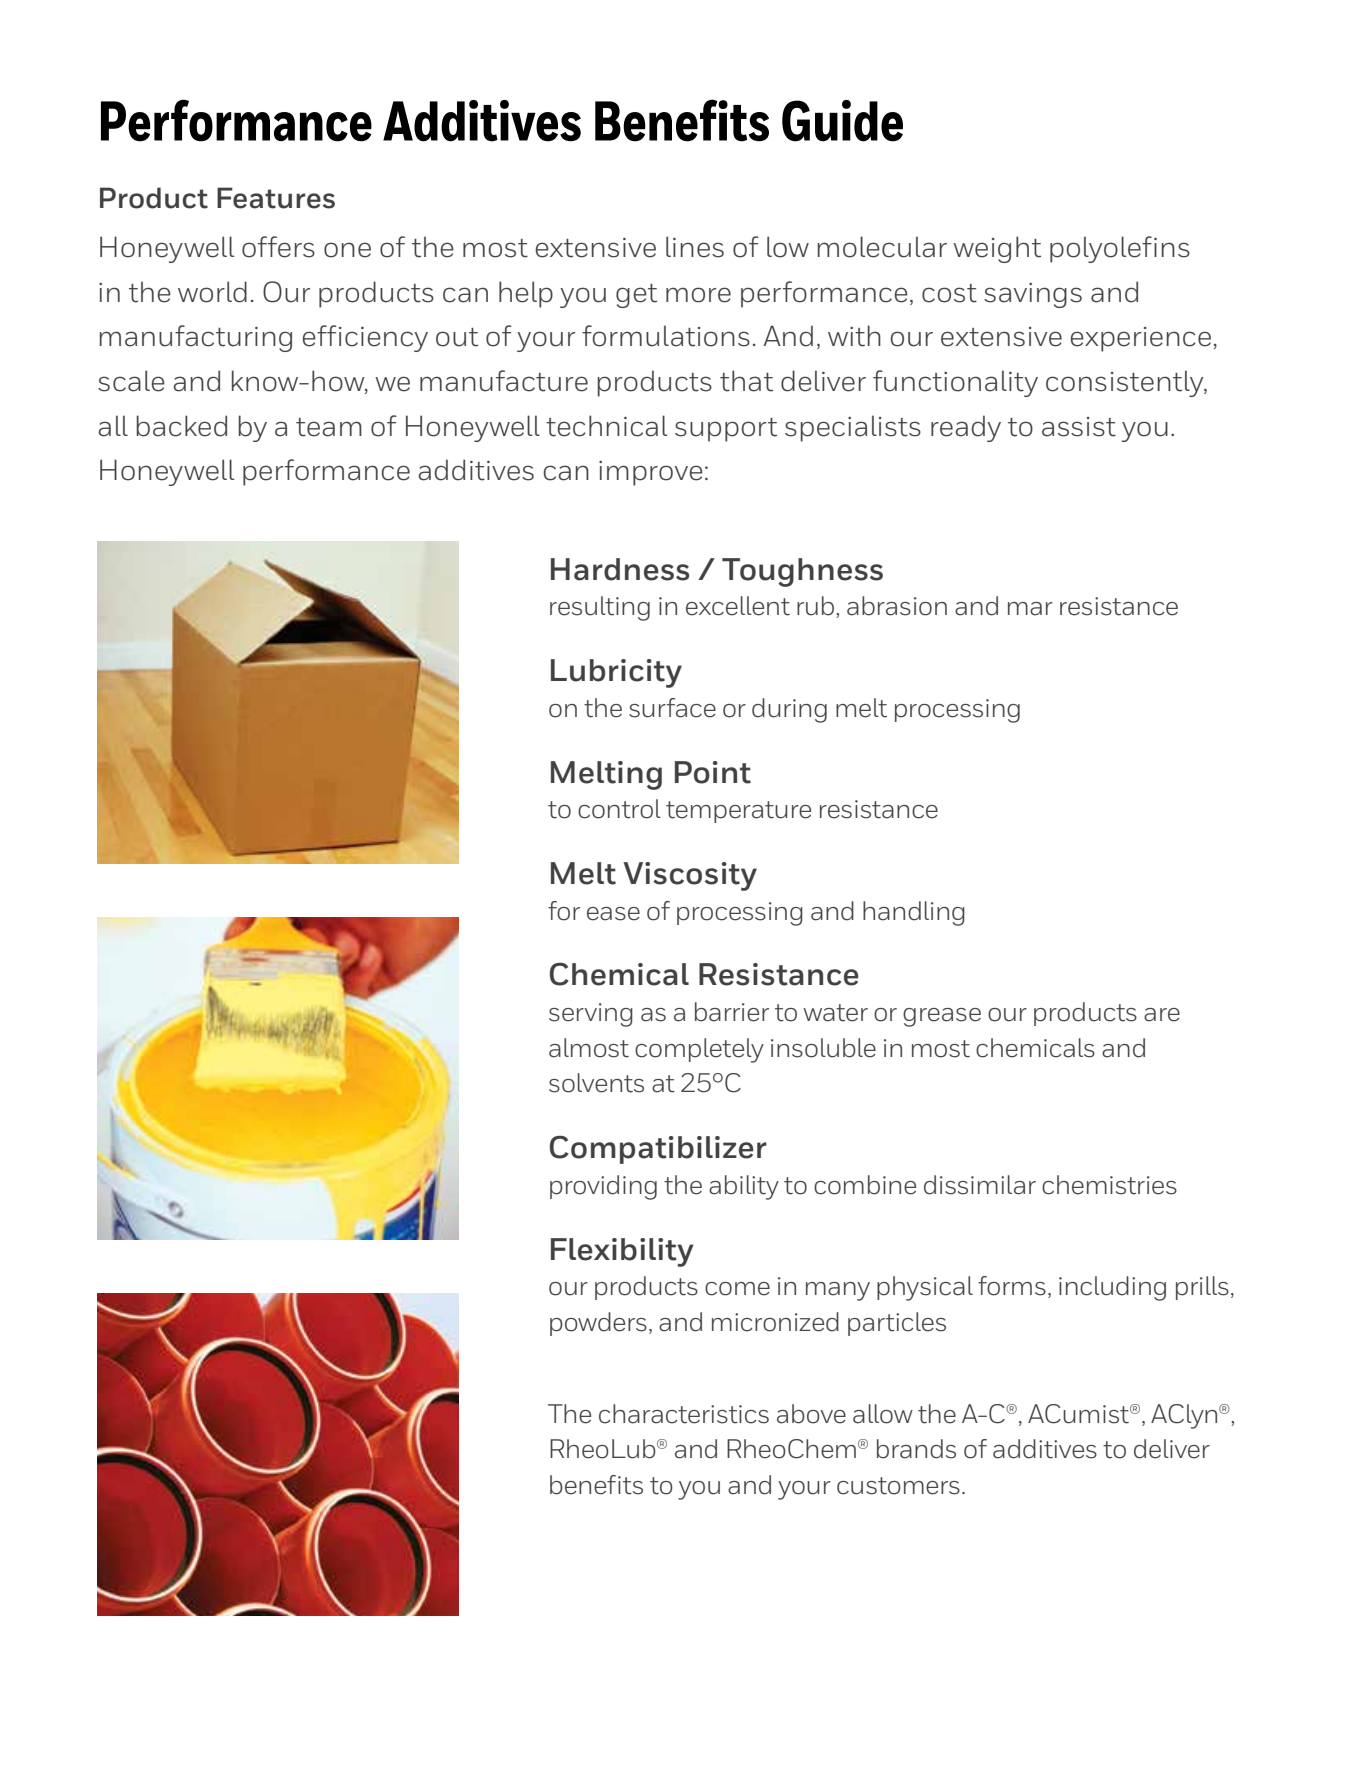 This page has height=1766, width=1365. What do you see at coordinates (1109, 1185) in the page?
I see `chemistries` at bounding box center [1109, 1185].
